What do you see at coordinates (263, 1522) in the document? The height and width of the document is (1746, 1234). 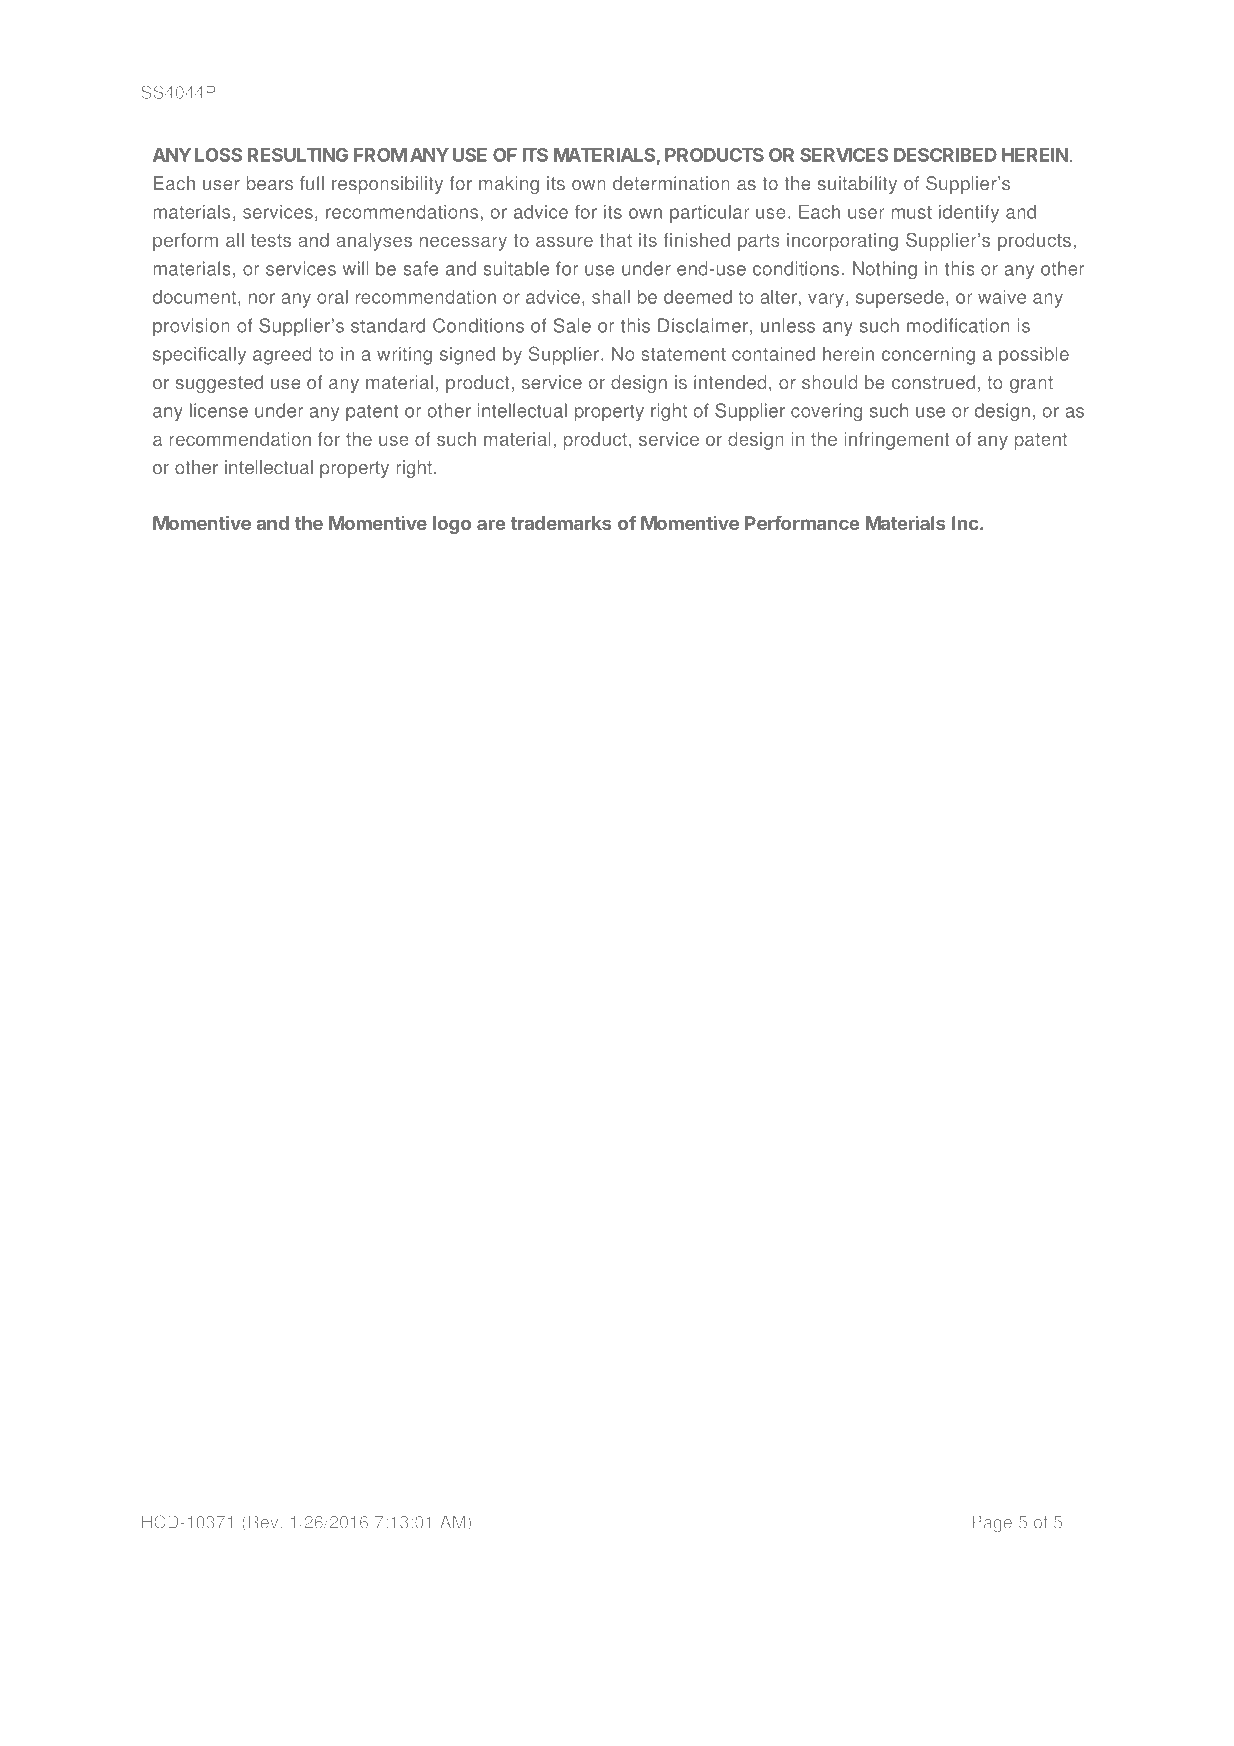 I see `Rev` at bounding box center [263, 1522].
